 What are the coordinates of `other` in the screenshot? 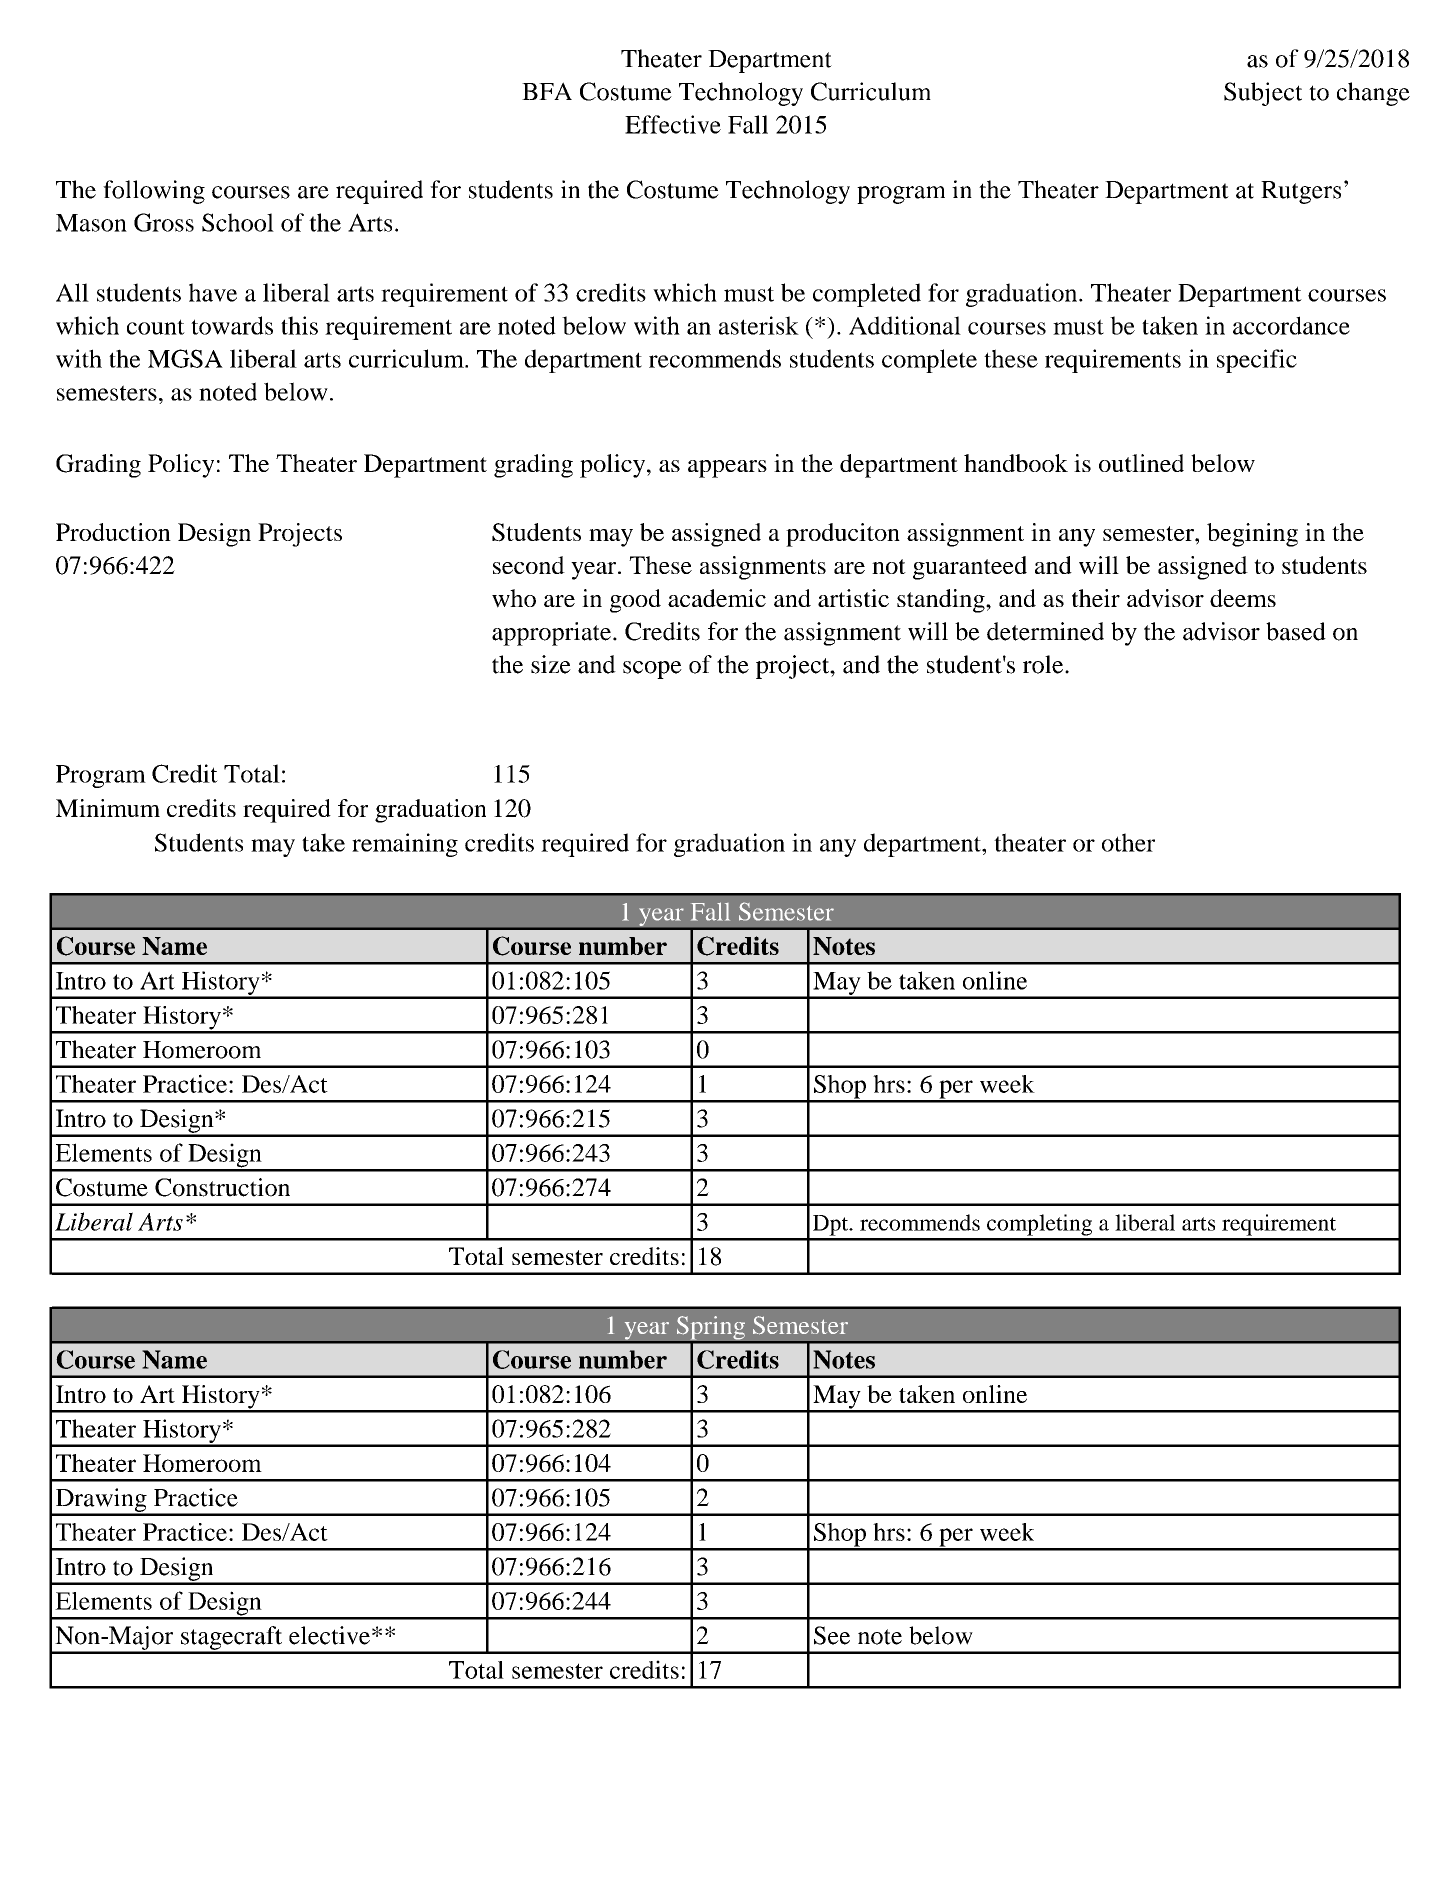 It's located at (1128, 842).
